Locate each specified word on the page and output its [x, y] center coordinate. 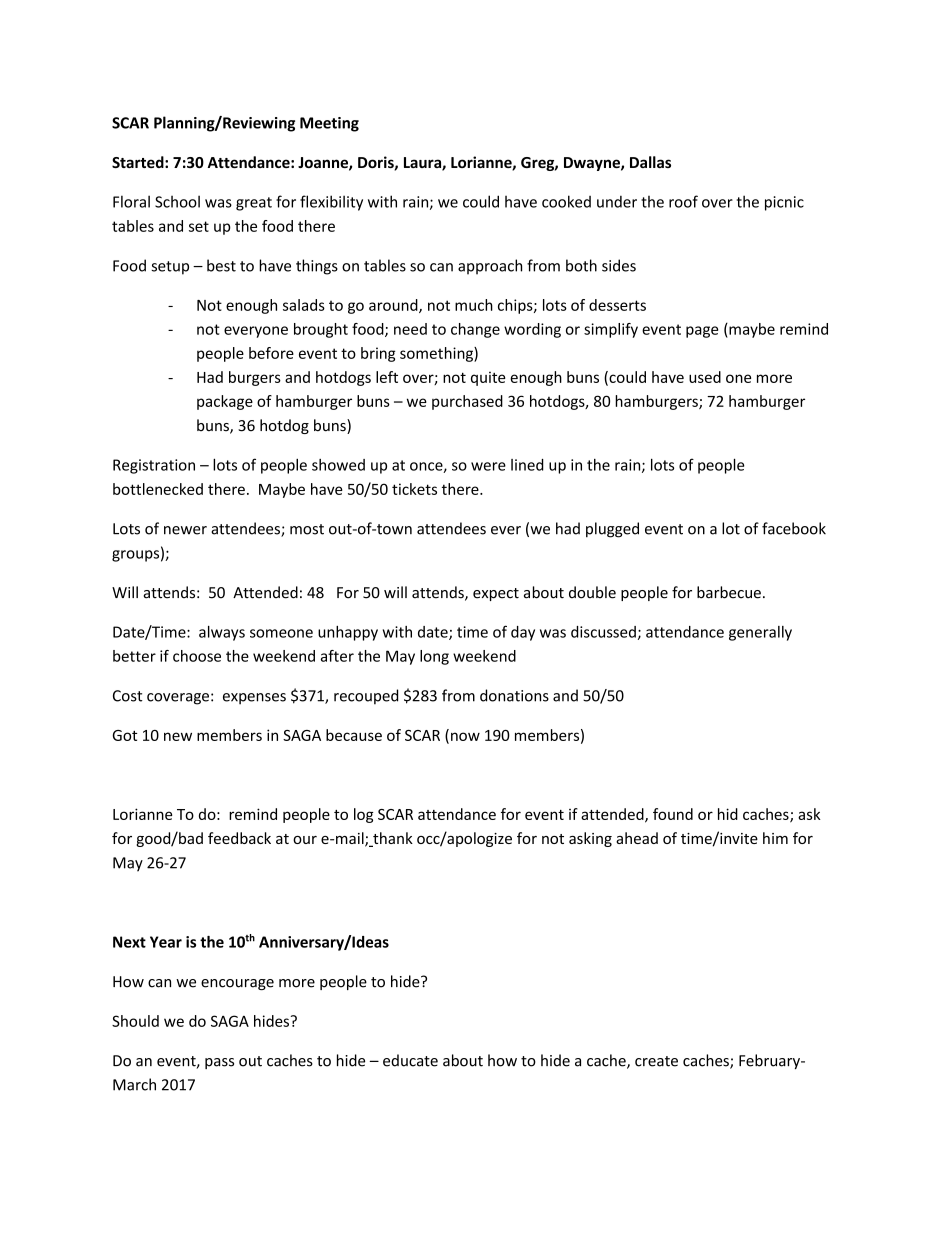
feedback [239, 838]
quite [488, 378]
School [177, 201]
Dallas [650, 162]
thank [392, 839]
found [673, 814]
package [225, 402]
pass [219, 1063]
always [222, 633]
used [705, 377]
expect [496, 594]
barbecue [729, 592]
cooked [566, 201]
